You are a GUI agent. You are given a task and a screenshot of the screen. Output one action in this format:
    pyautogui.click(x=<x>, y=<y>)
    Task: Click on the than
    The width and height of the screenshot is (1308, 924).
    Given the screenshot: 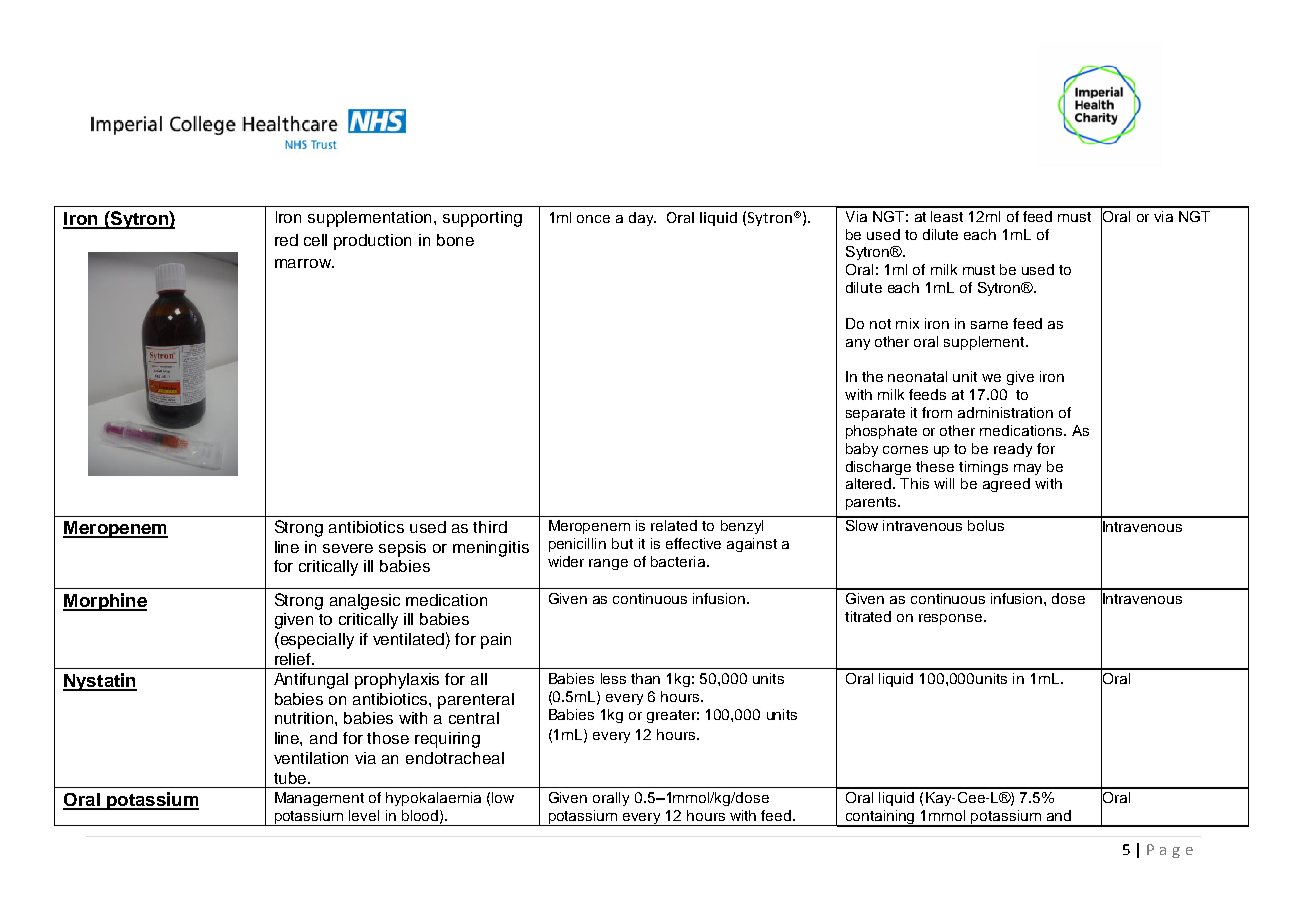 What is the action you would take?
    pyautogui.click(x=645, y=678)
